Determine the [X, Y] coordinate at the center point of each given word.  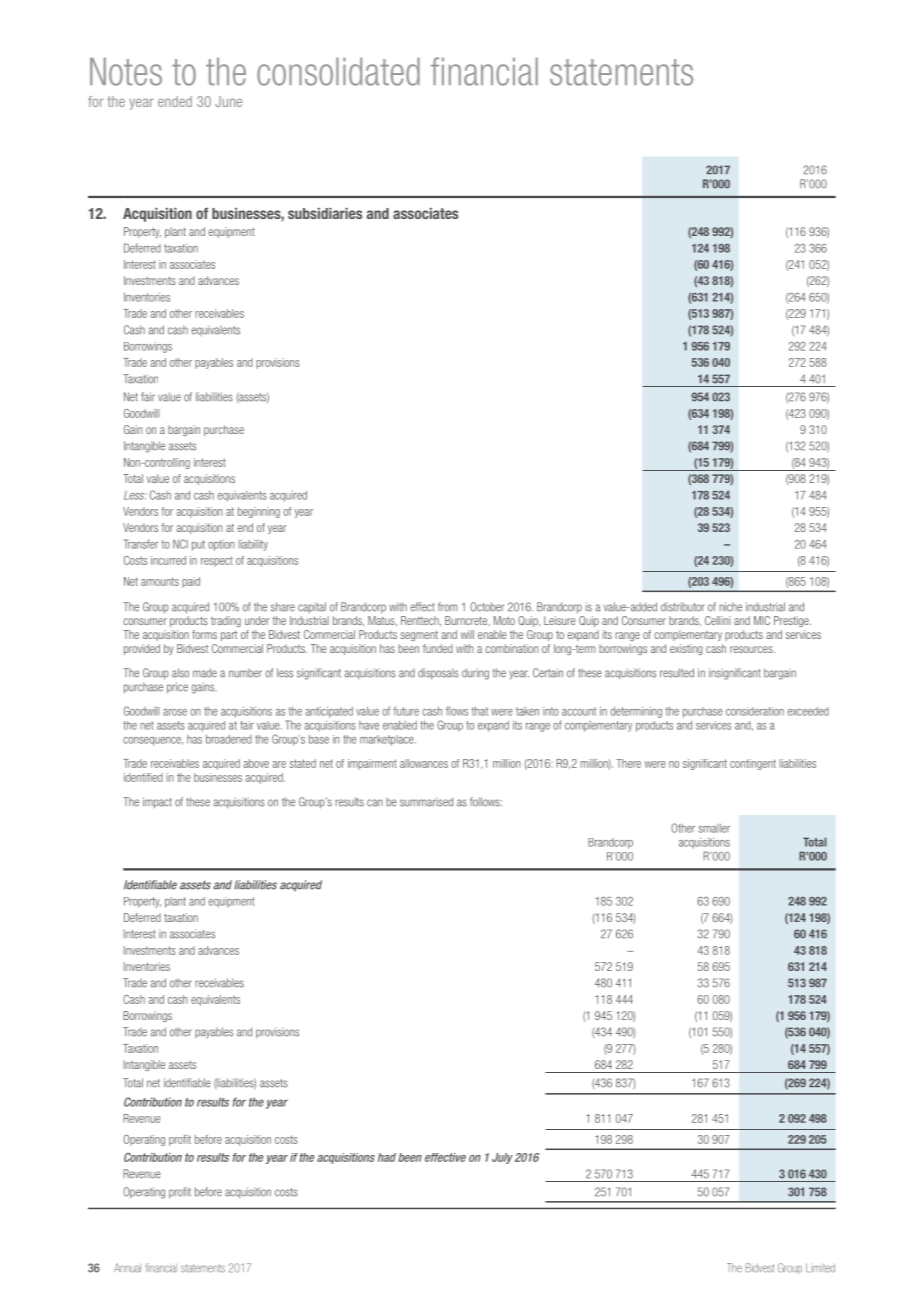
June [228, 101]
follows [486, 802]
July [502, 1158]
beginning [259, 512]
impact [157, 803]
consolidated [338, 71]
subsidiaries [325, 213]
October [487, 607]
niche [730, 607]
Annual [127, 1268]
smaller [714, 828]
